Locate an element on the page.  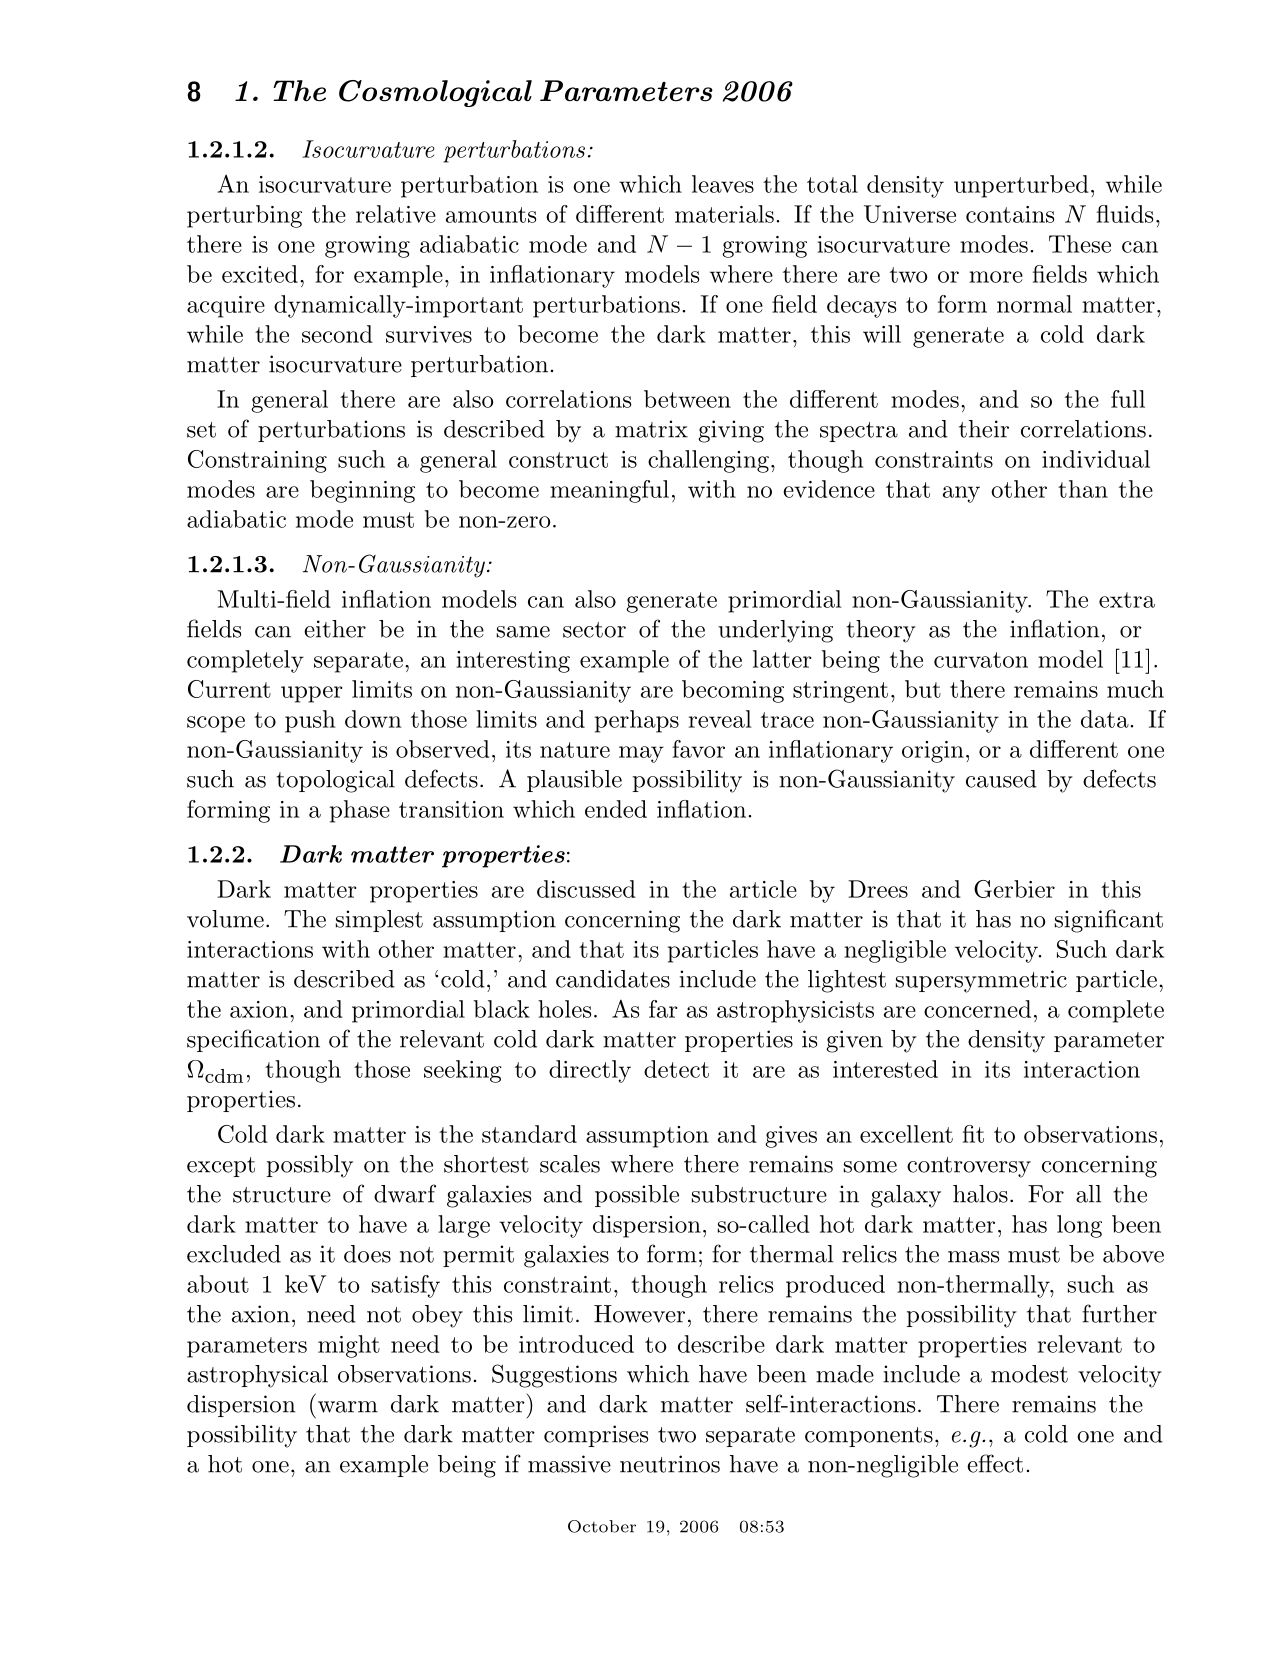
possible is located at coordinates (637, 1196).
